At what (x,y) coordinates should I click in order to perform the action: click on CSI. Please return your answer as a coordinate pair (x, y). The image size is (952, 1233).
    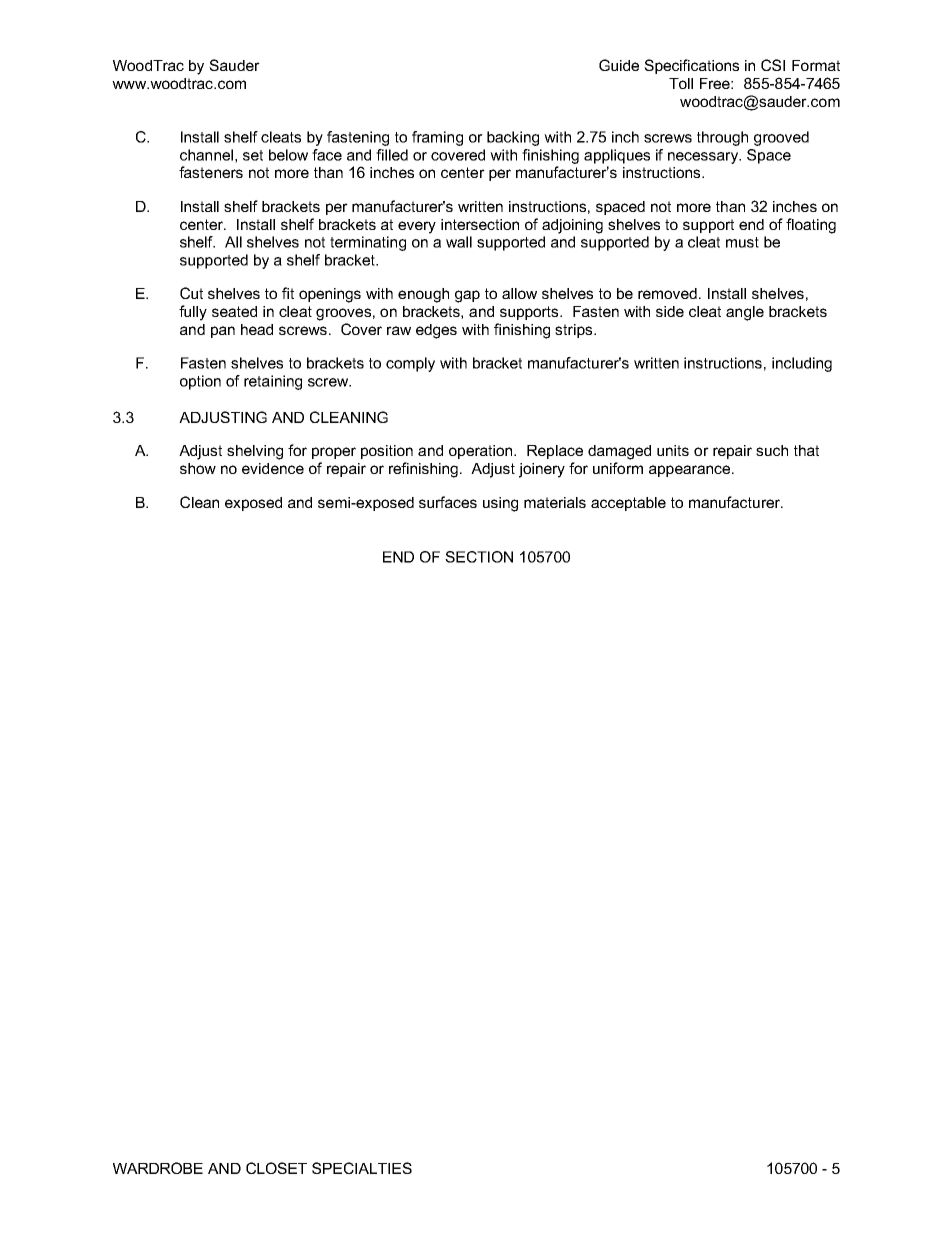
    Looking at the image, I should click on (773, 65).
